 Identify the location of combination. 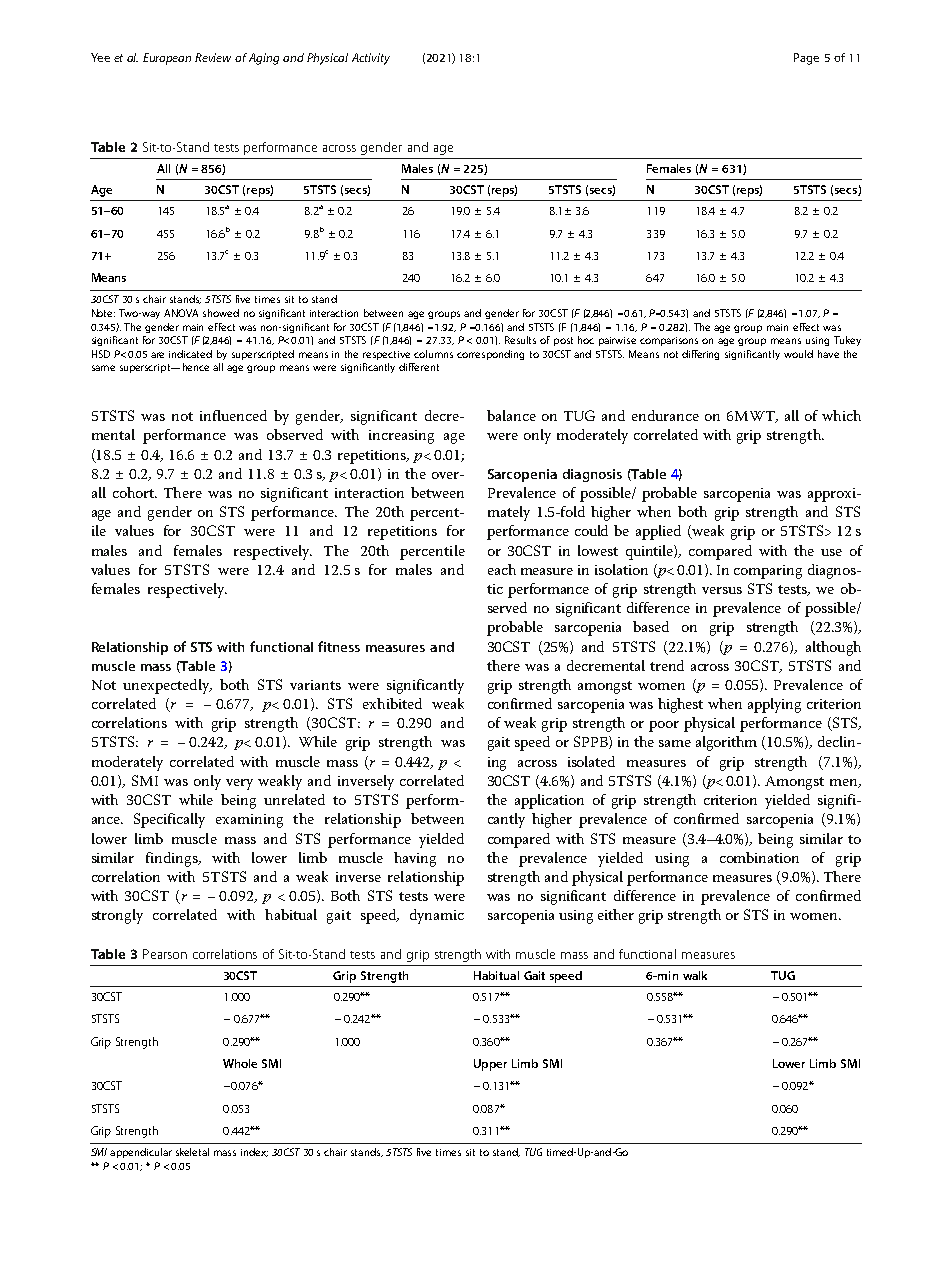
(759, 857).
